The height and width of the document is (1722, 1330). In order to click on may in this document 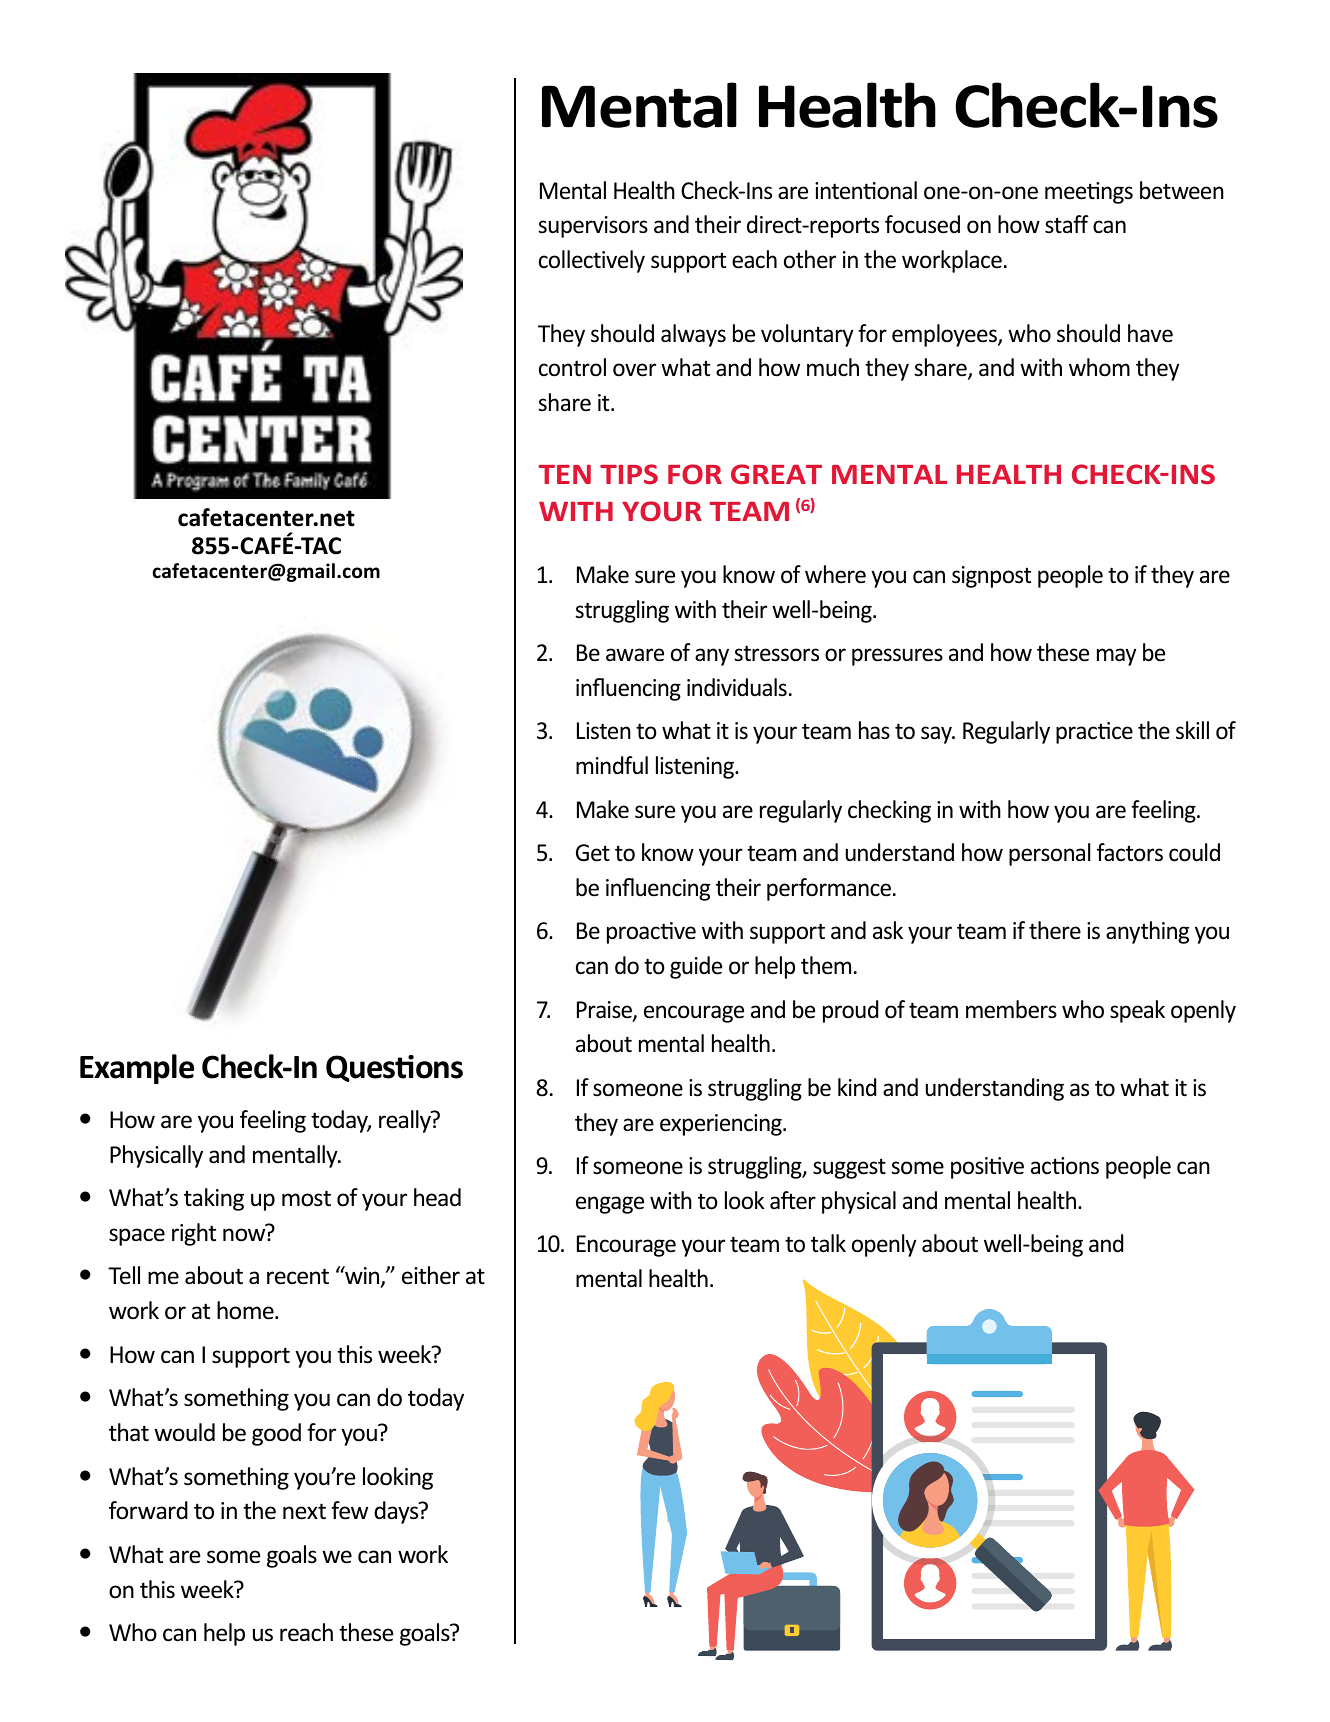, I will do `click(1116, 657)`.
